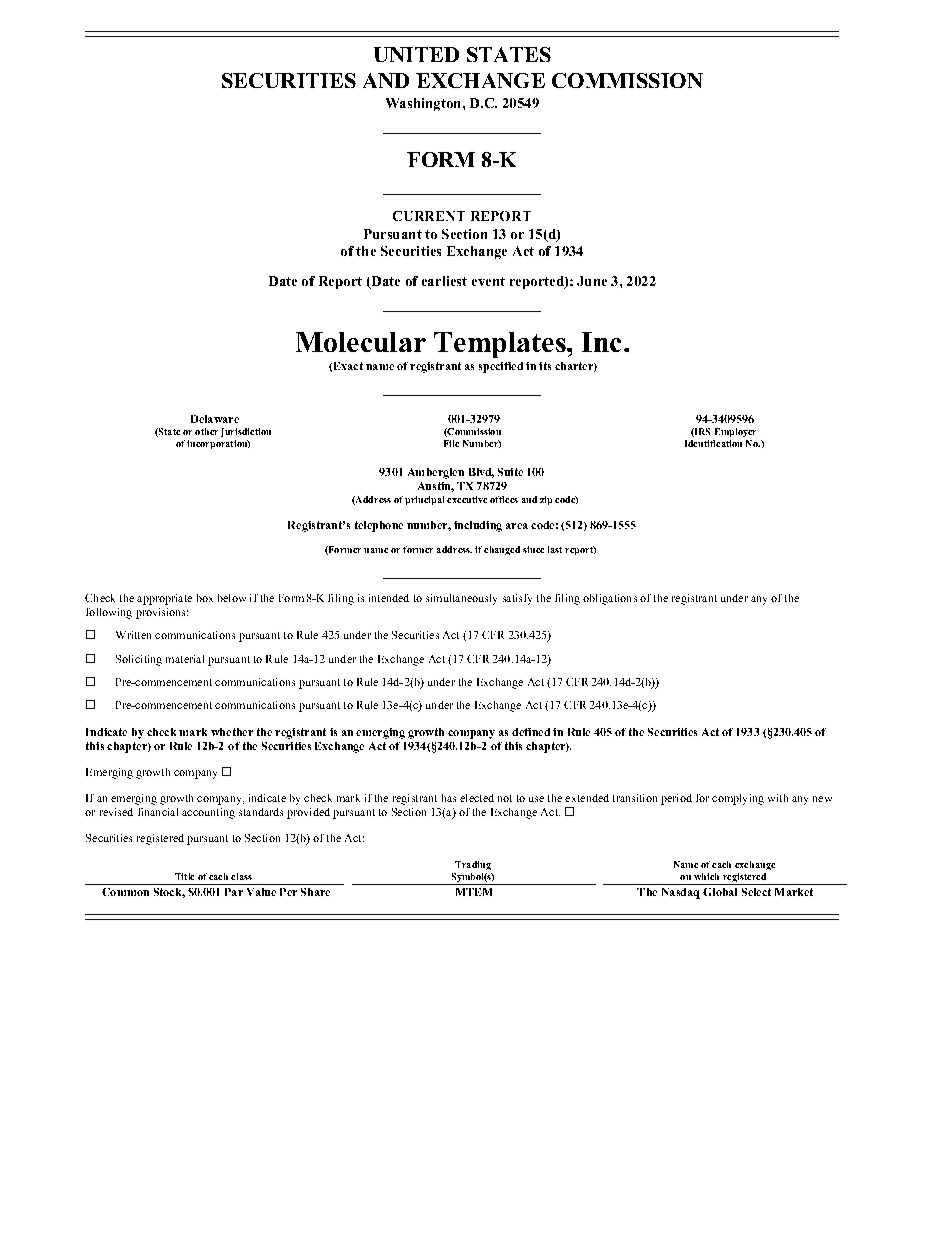  I want to click on June, so click(592, 281).
